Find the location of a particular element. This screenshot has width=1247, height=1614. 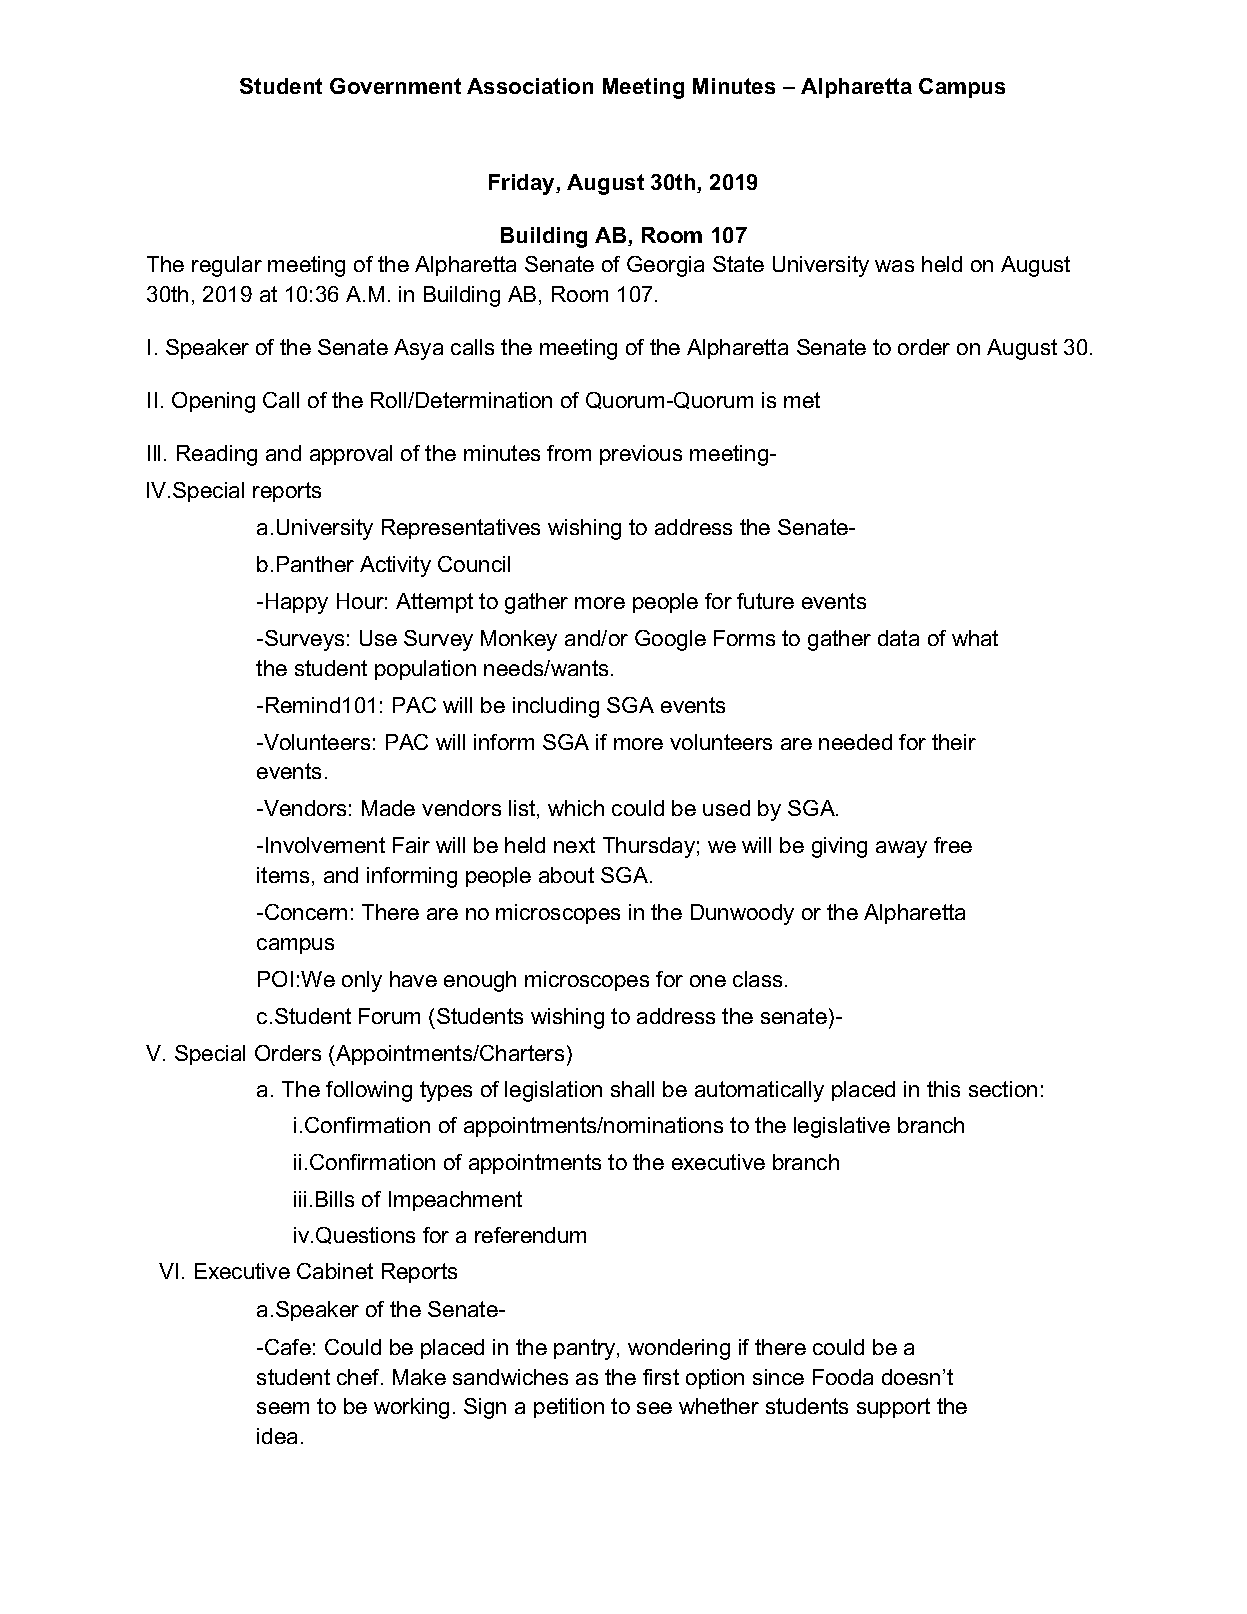

this is located at coordinates (943, 1089).
